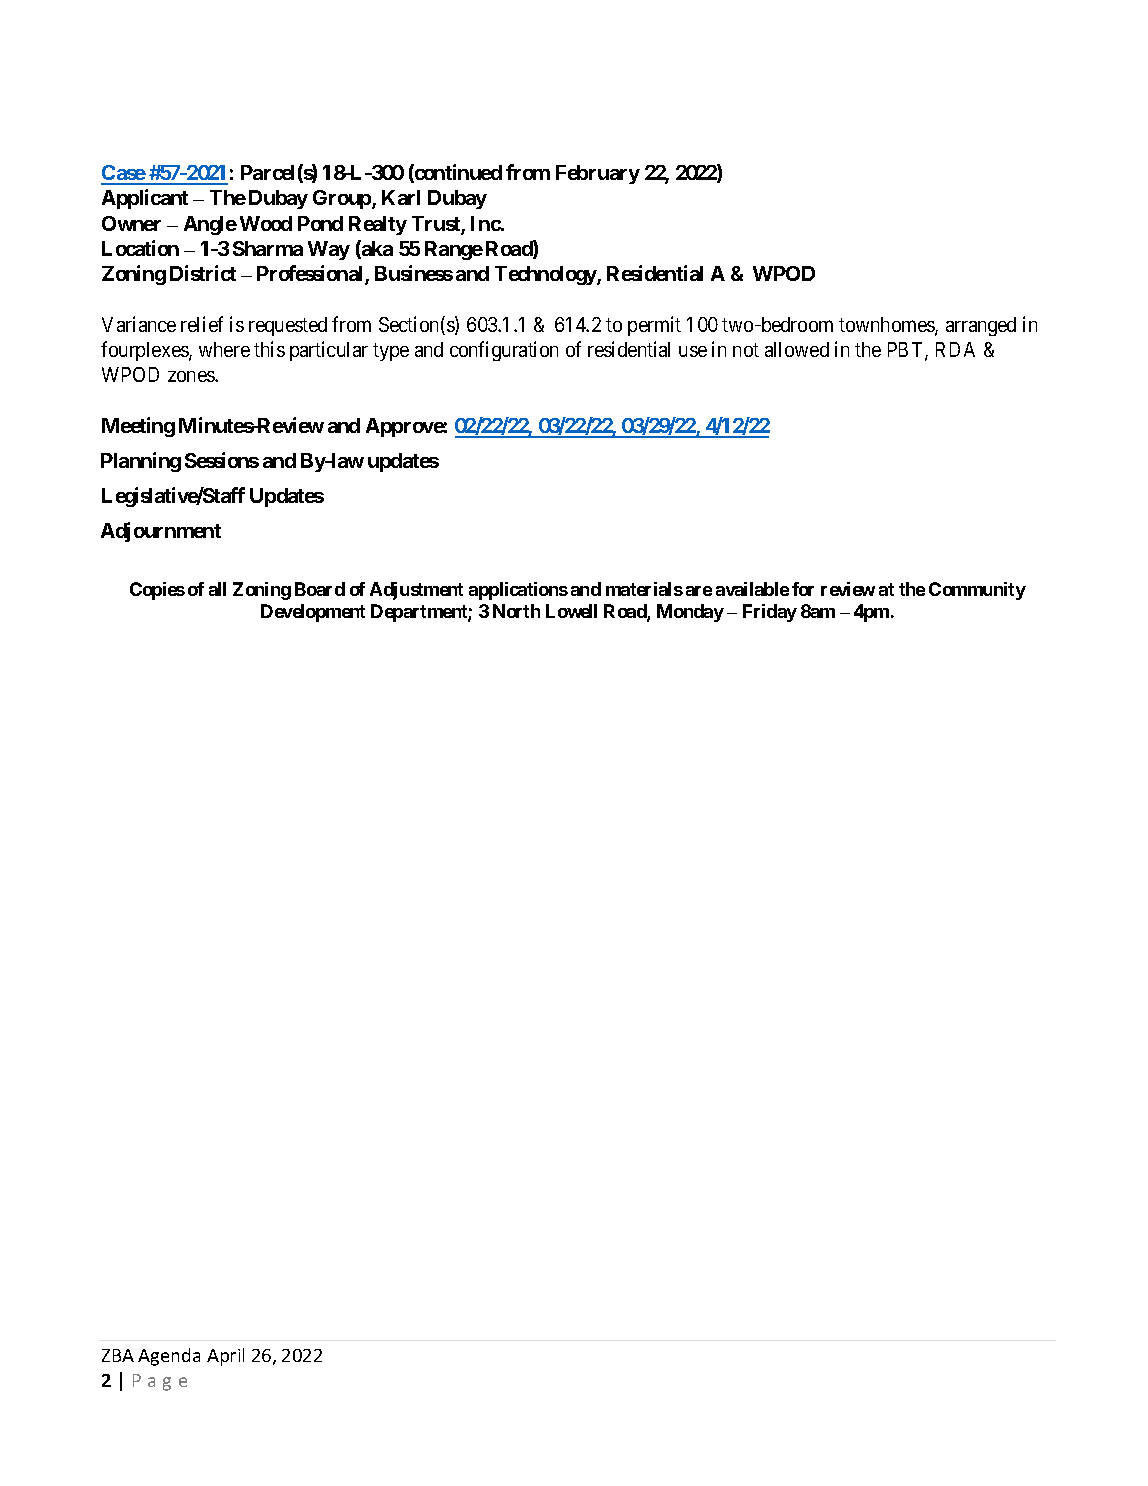 Image resolution: width=1148 pixels, height=1486 pixels. Describe the element at coordinates (518, 591) in the screenshot. I see `applications` at that location.
